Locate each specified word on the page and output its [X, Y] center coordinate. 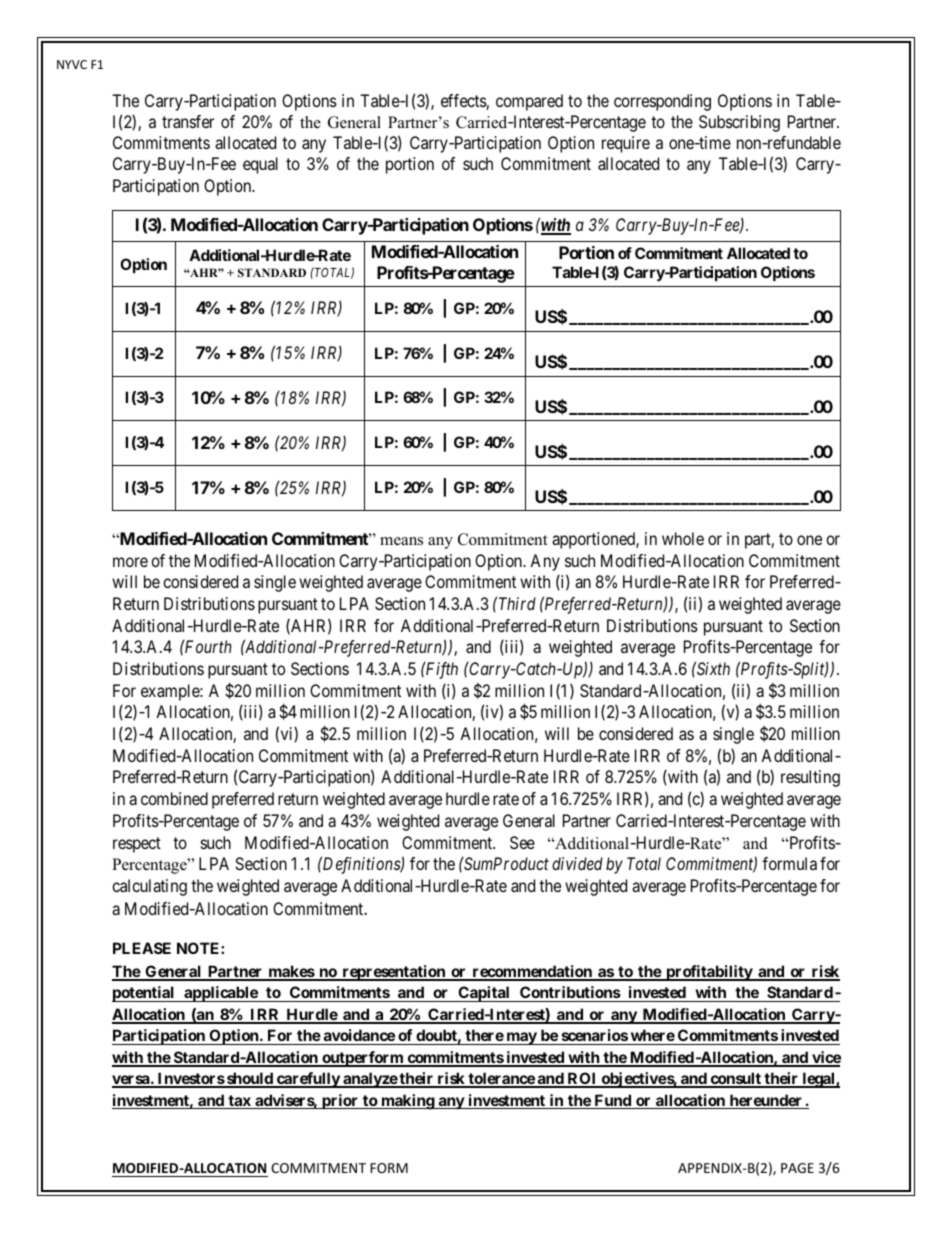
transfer [188, 121]
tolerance [501, 1079]
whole [683, 538]
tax [239, 1102]
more [130, 562]
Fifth [441, 670]
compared [529, 102]
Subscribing [739, 123]
